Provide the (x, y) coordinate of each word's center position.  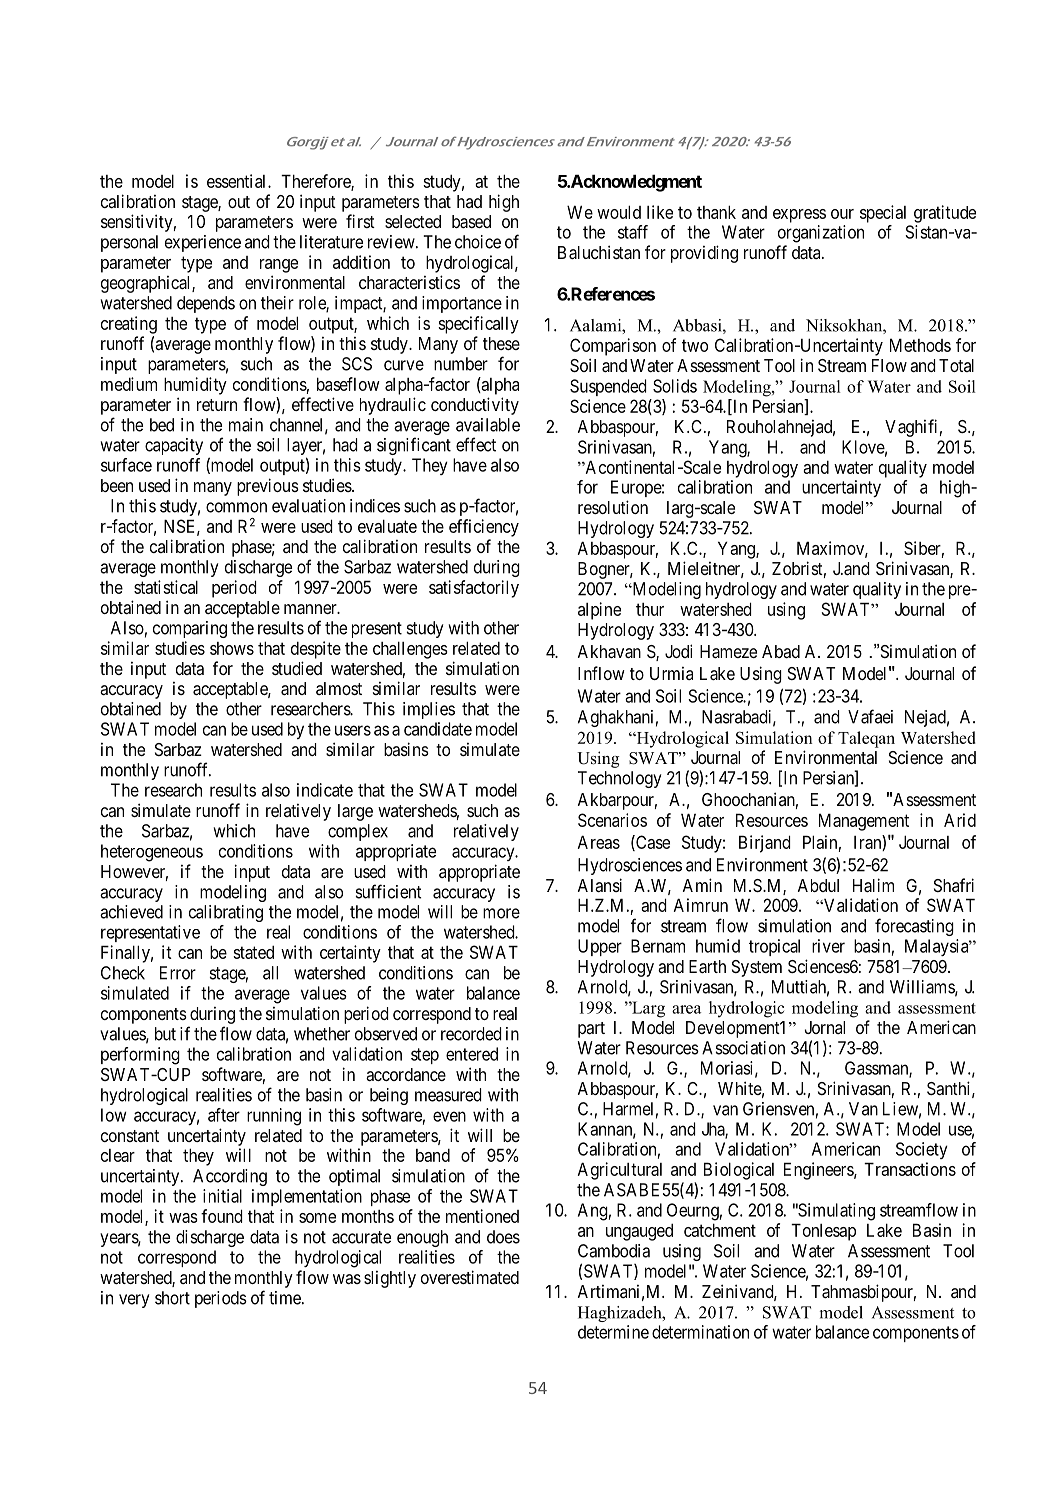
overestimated (470, 1277)
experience (203, 243)
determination (700, 1332)
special (883, 214)
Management (864, 822)
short (172, 1298)
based (471, 221)
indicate (325, 790)
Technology (619, 779)
